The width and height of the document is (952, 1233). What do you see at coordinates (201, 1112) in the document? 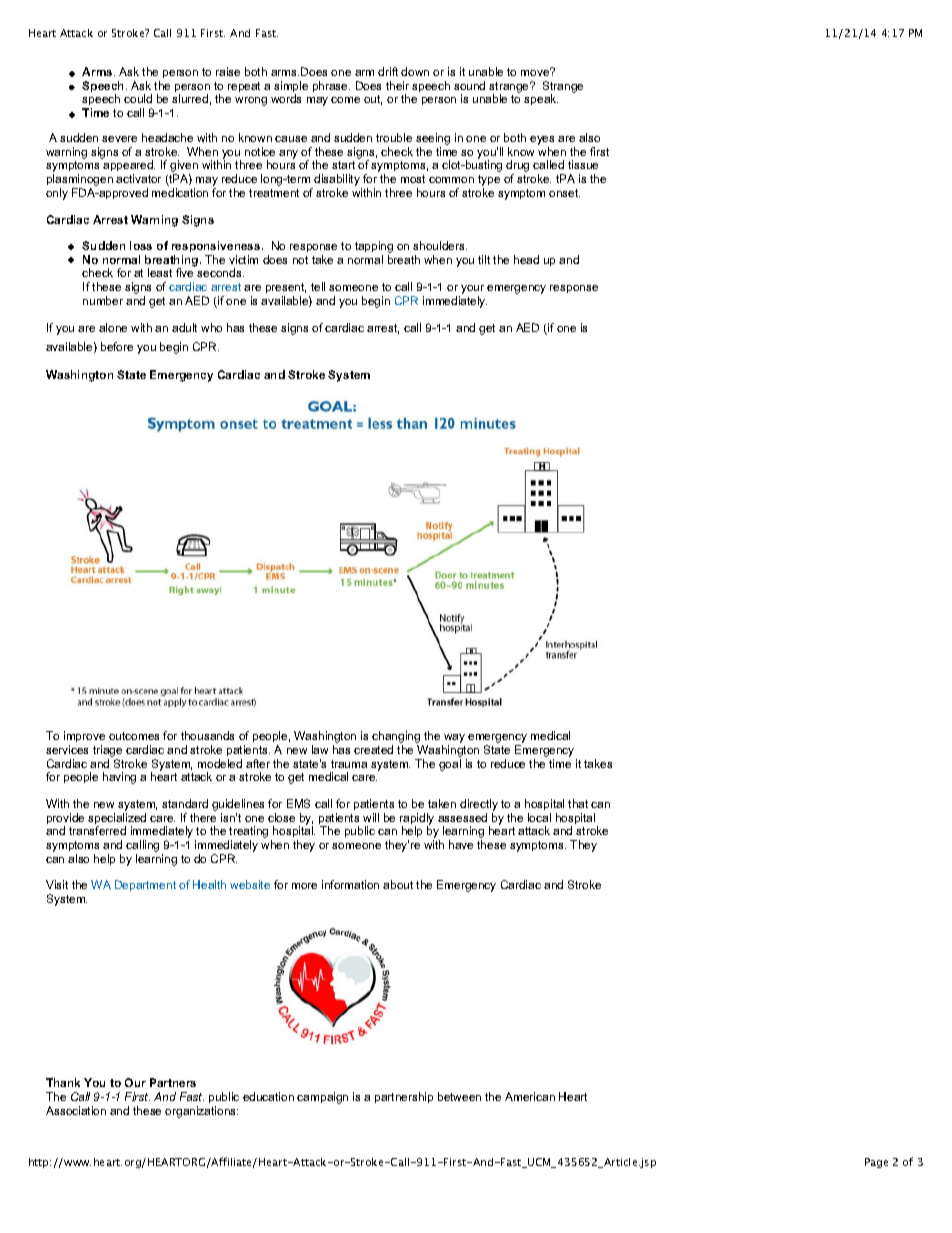
I see `organizations` at bounding box center [201, 1112].
